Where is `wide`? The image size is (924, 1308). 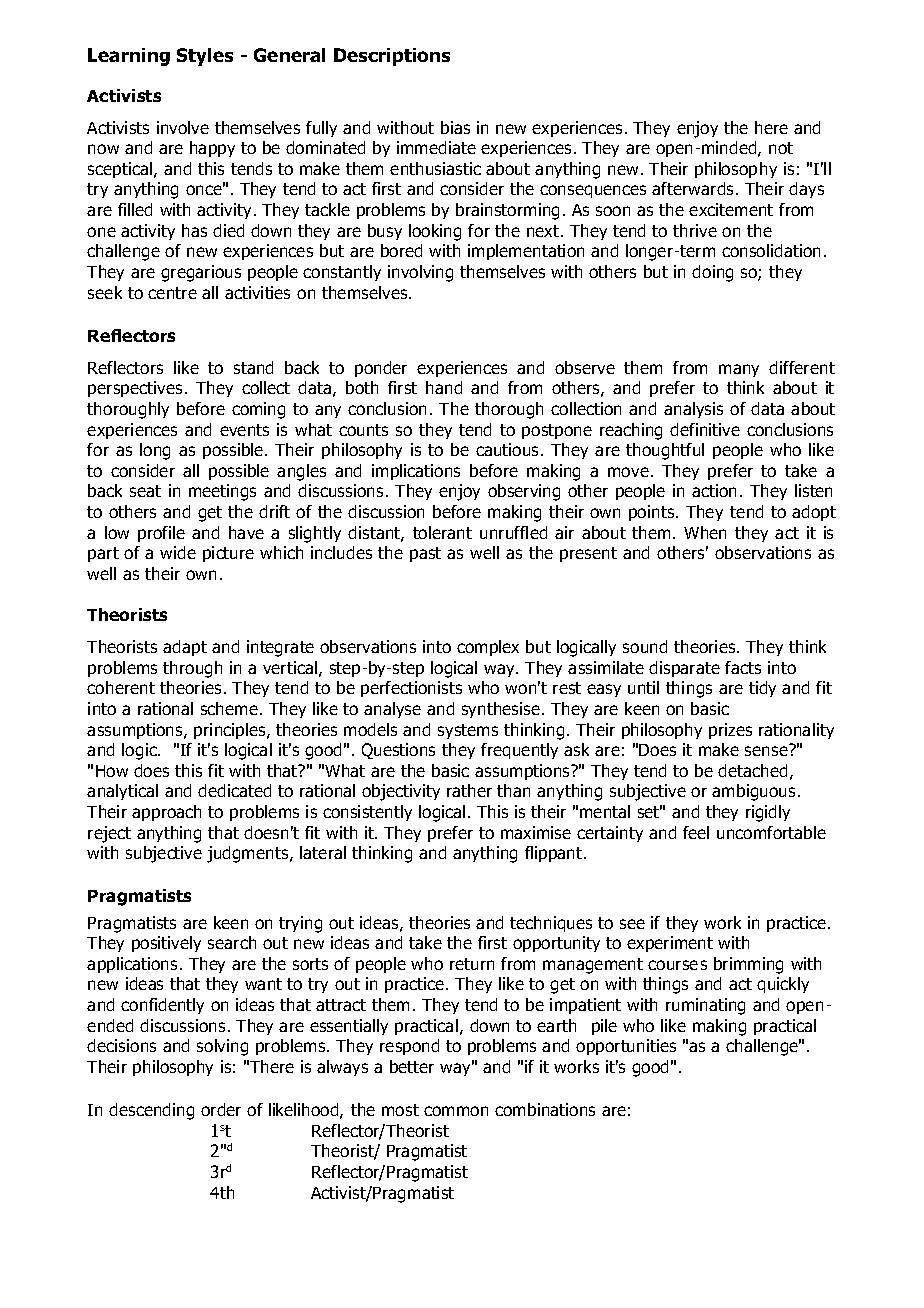 wide is located at coordinates (178, 552).
